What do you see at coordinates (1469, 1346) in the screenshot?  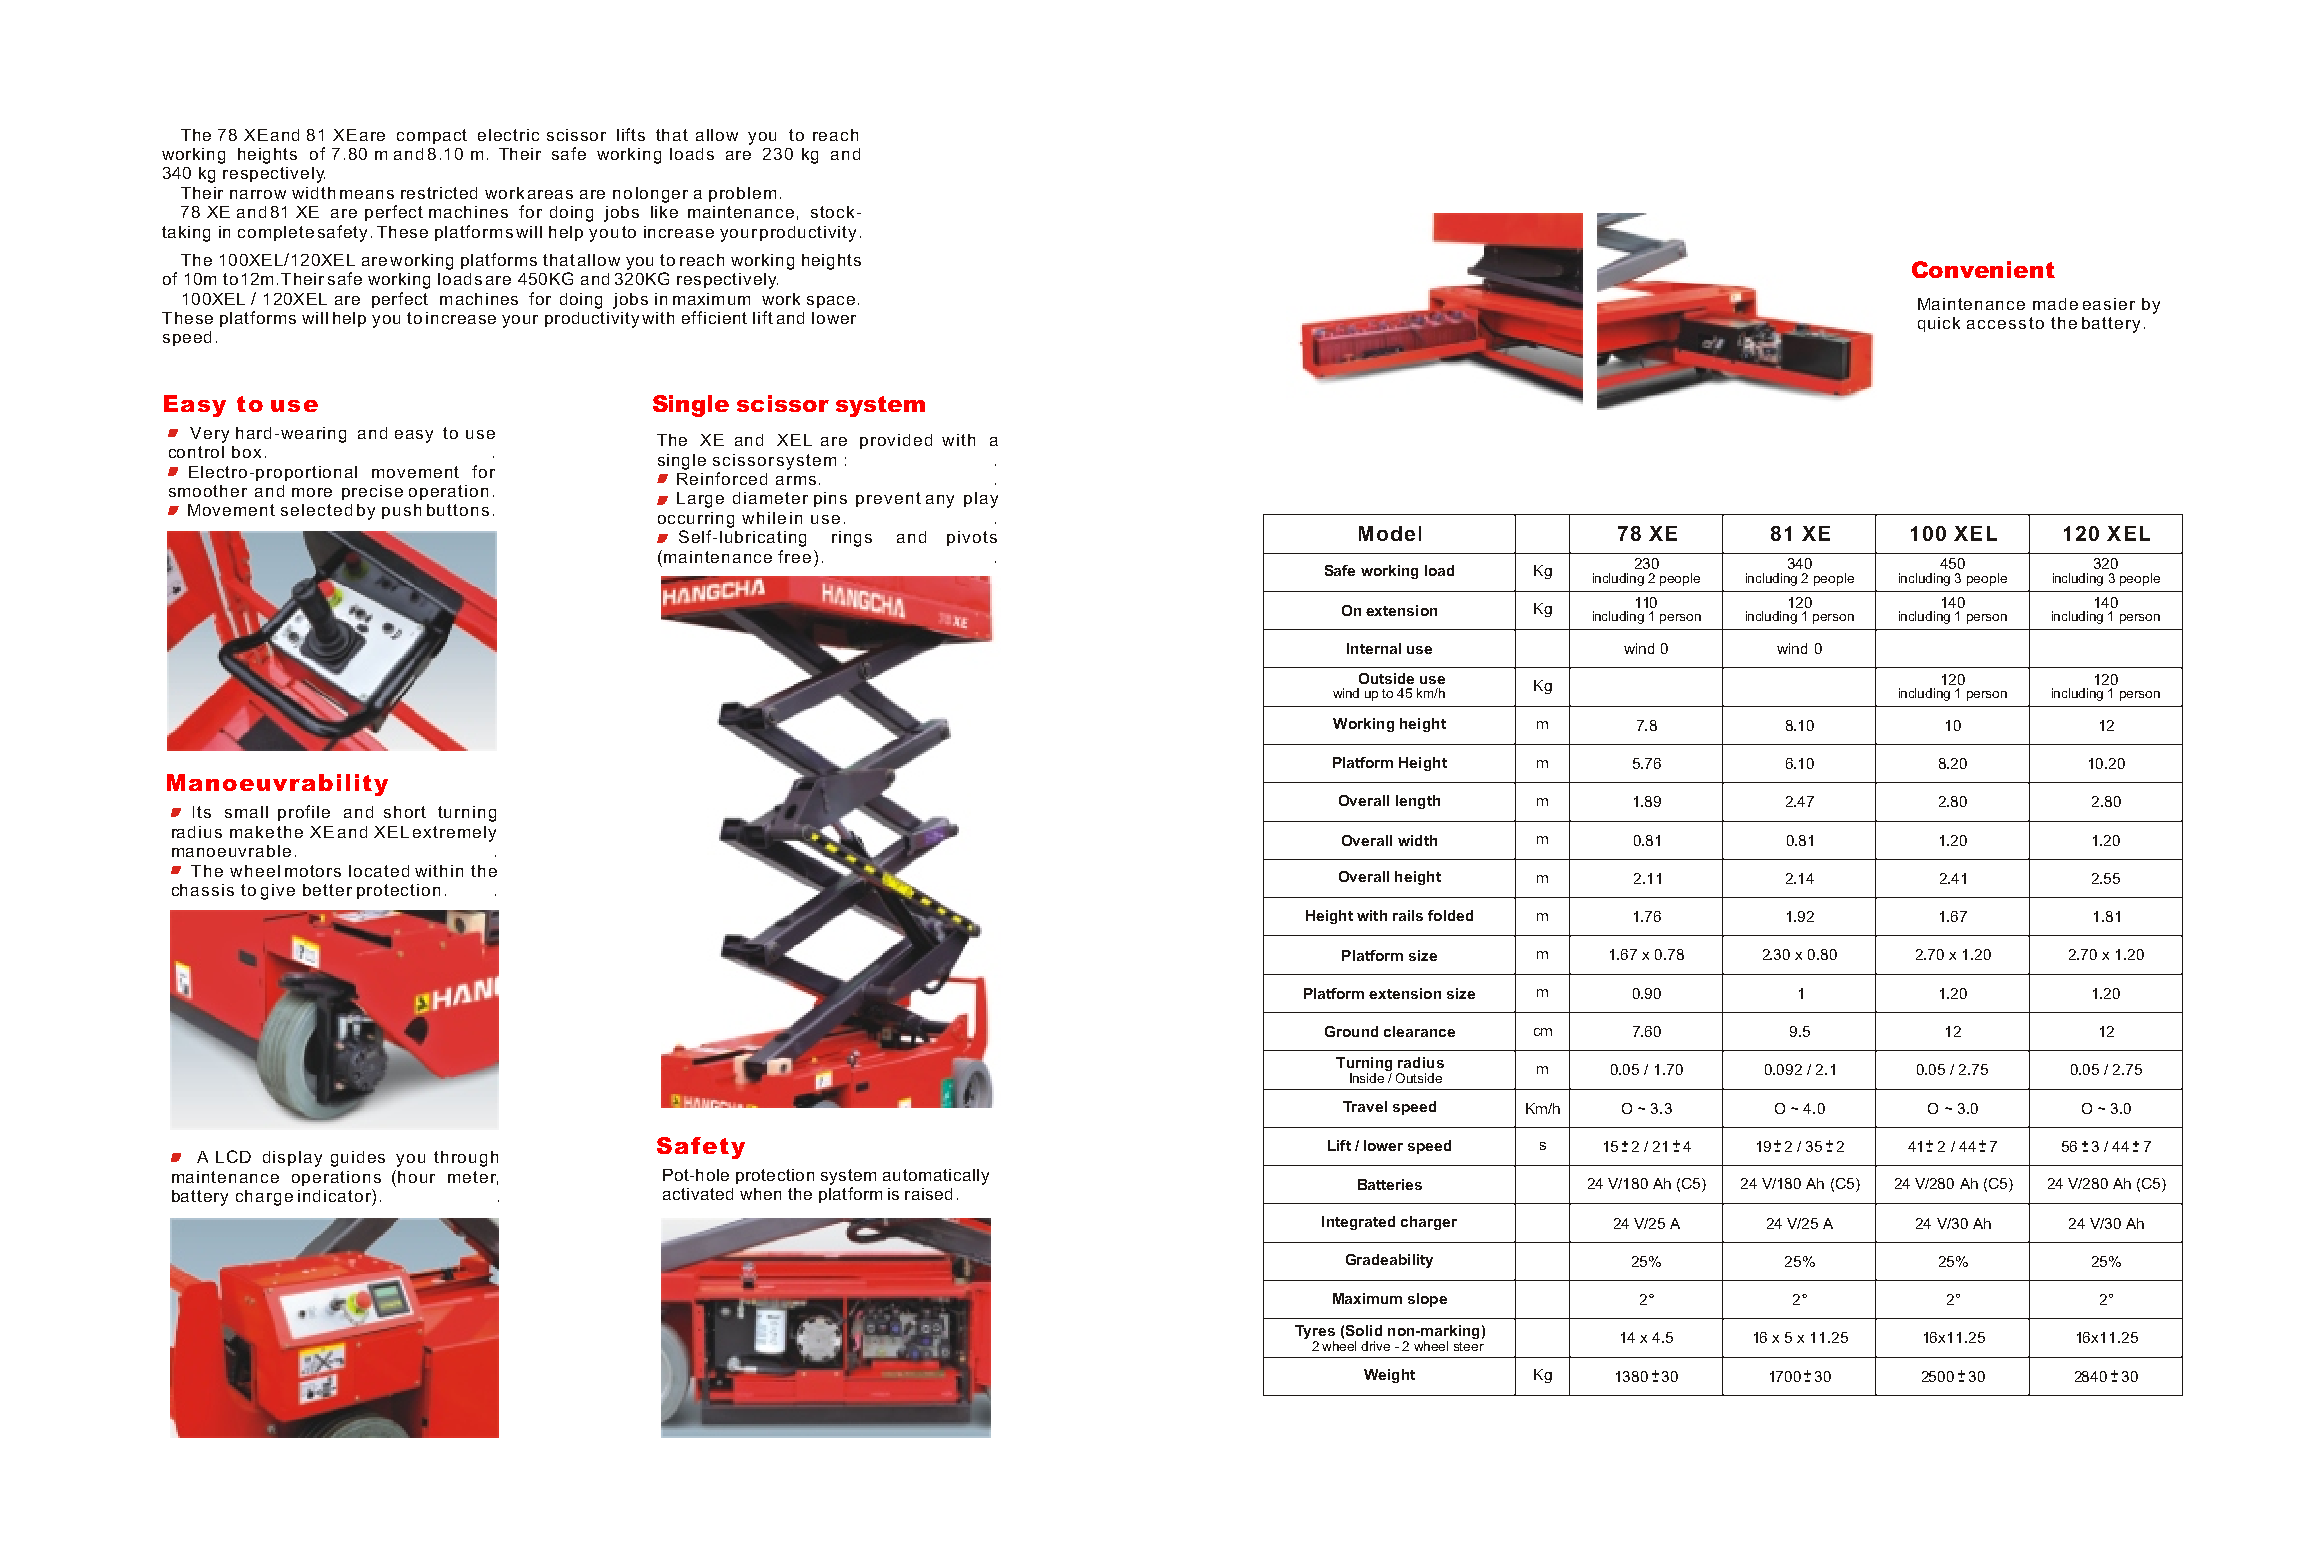 I see `steer` at bounding box center [1469, 1346].
